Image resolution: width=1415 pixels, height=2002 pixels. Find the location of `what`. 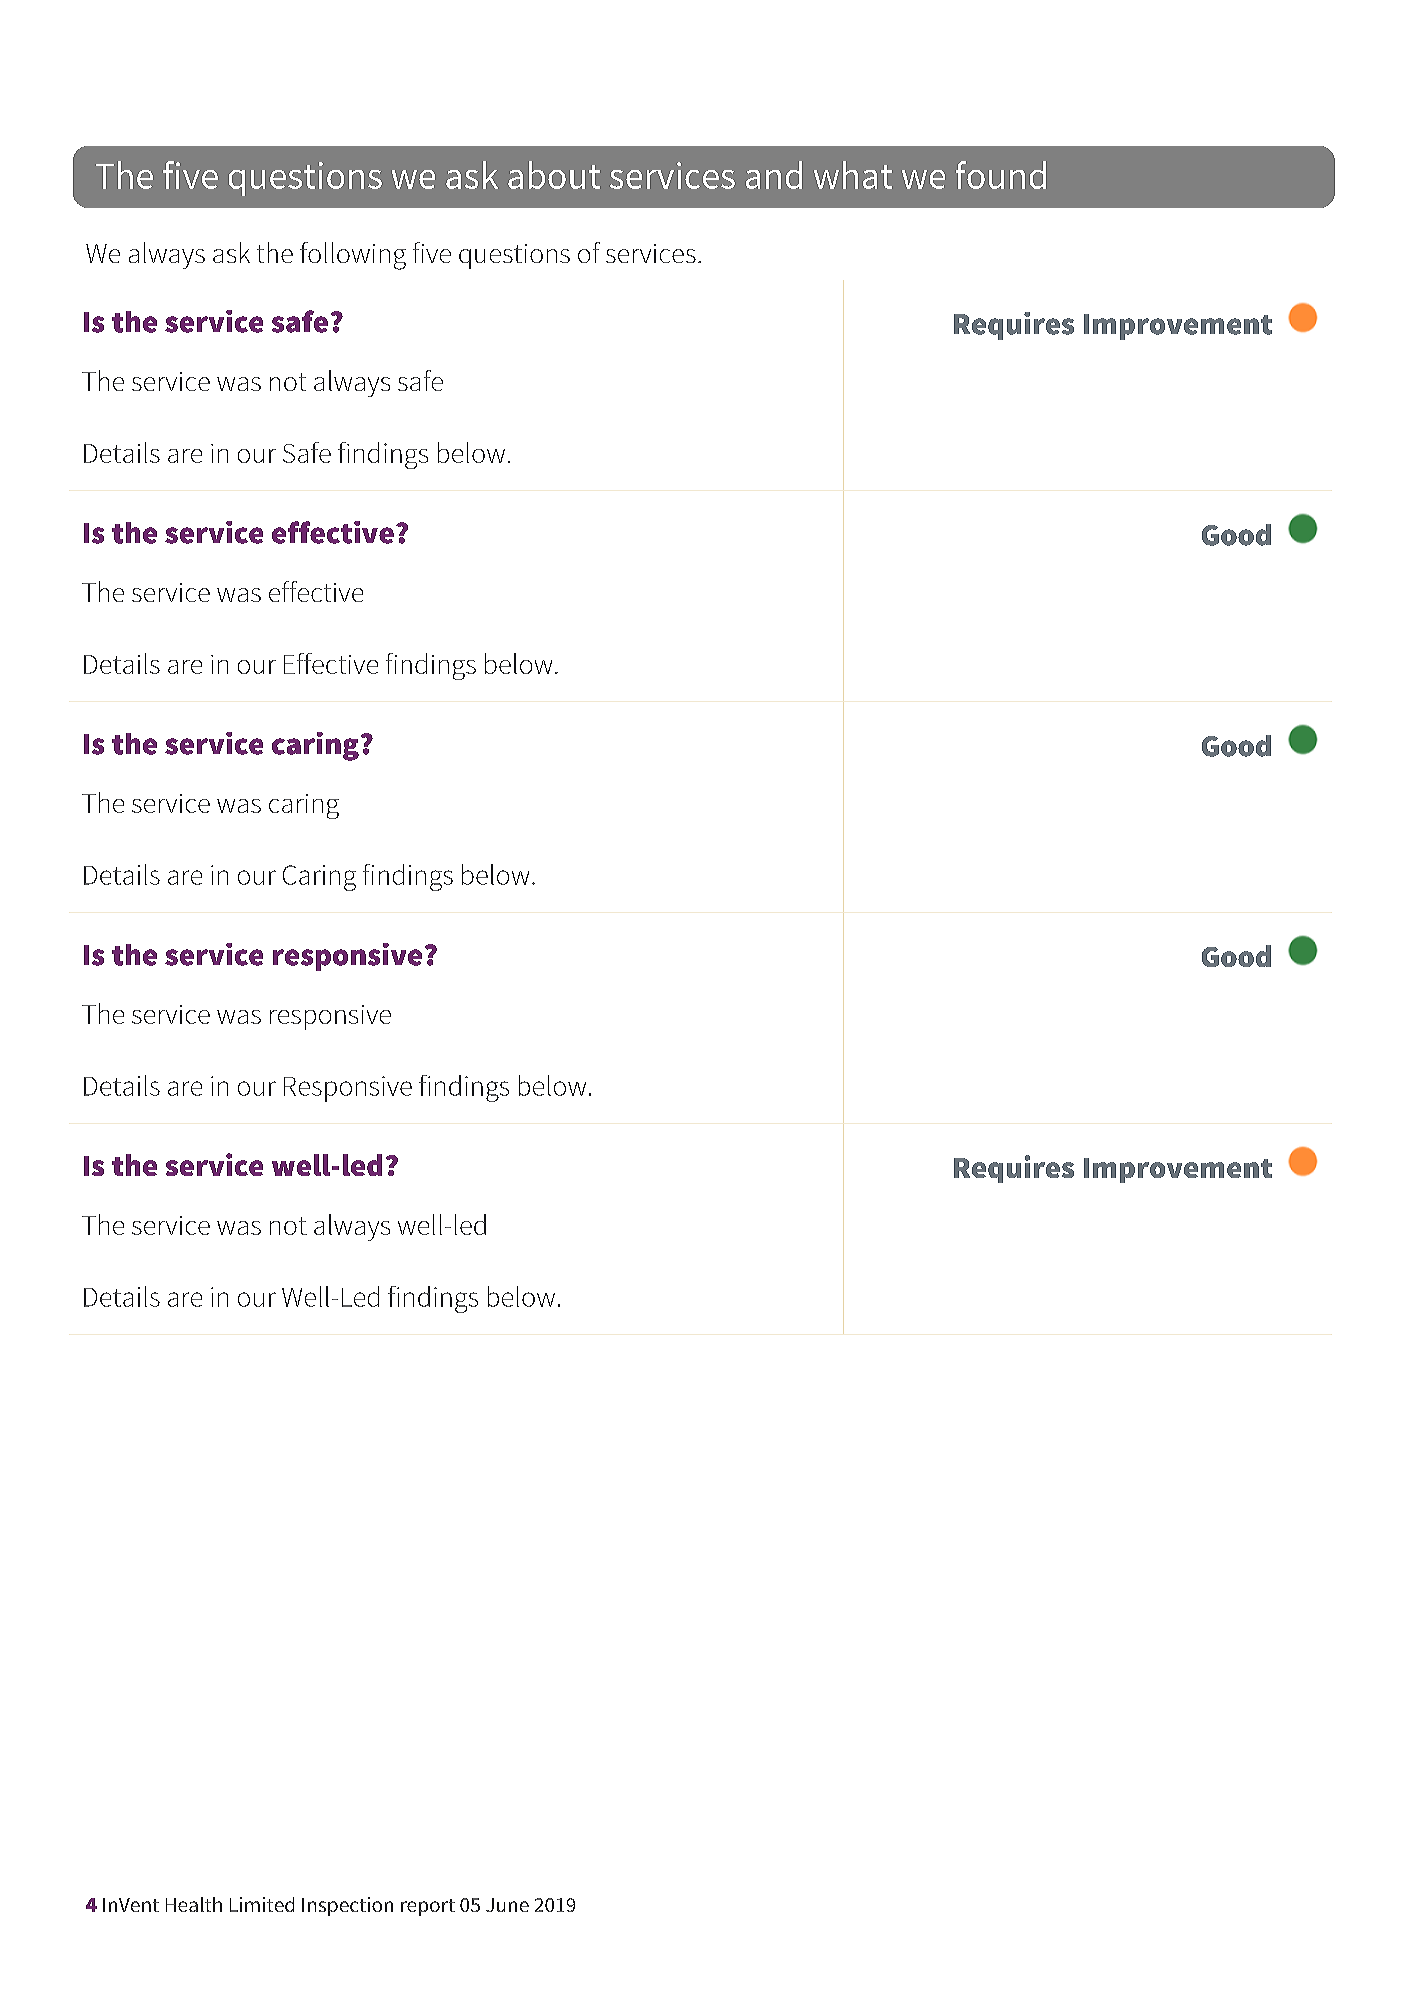

what is located at coordinates (853, 175).
